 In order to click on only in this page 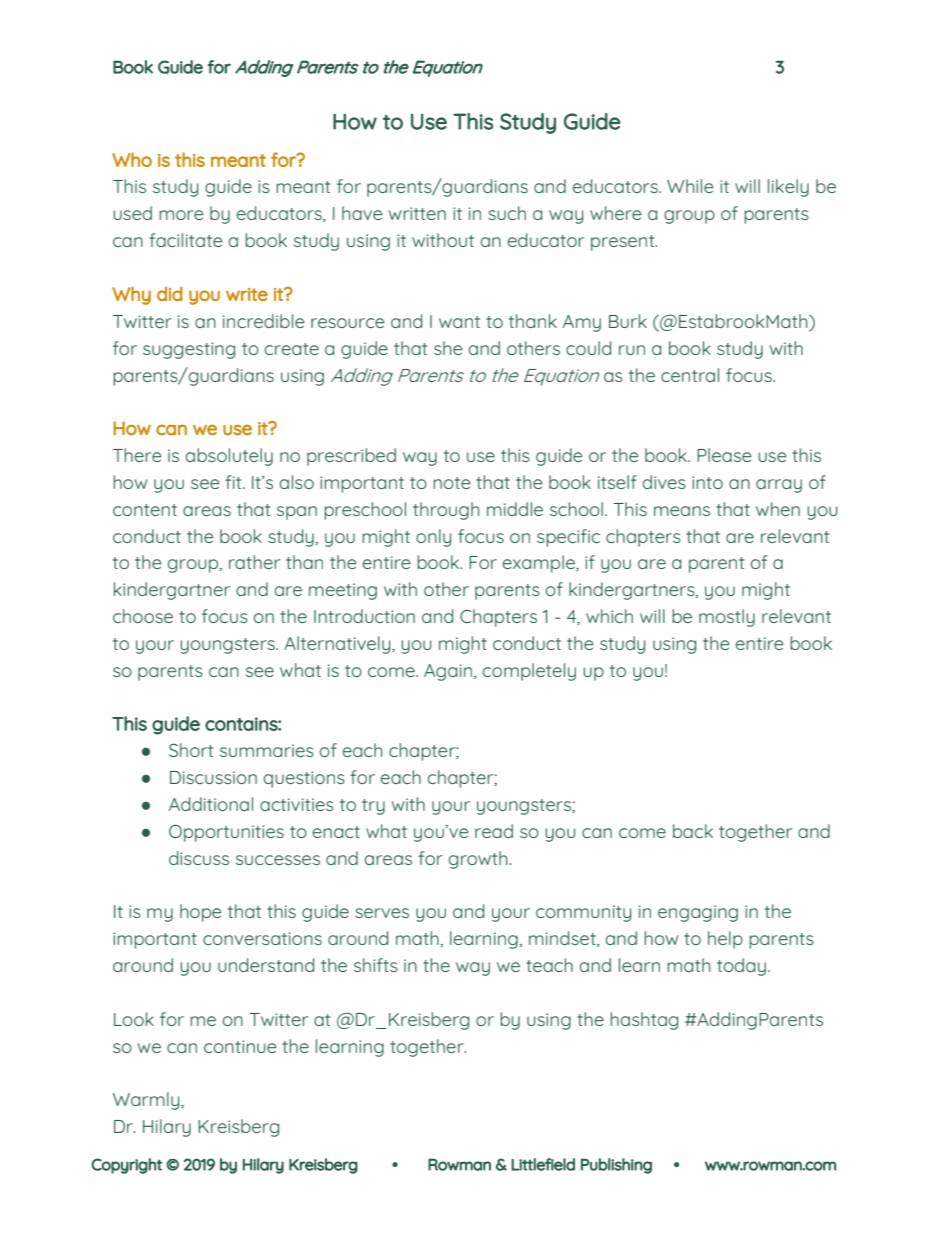, I will do `click(433, 538)`.
